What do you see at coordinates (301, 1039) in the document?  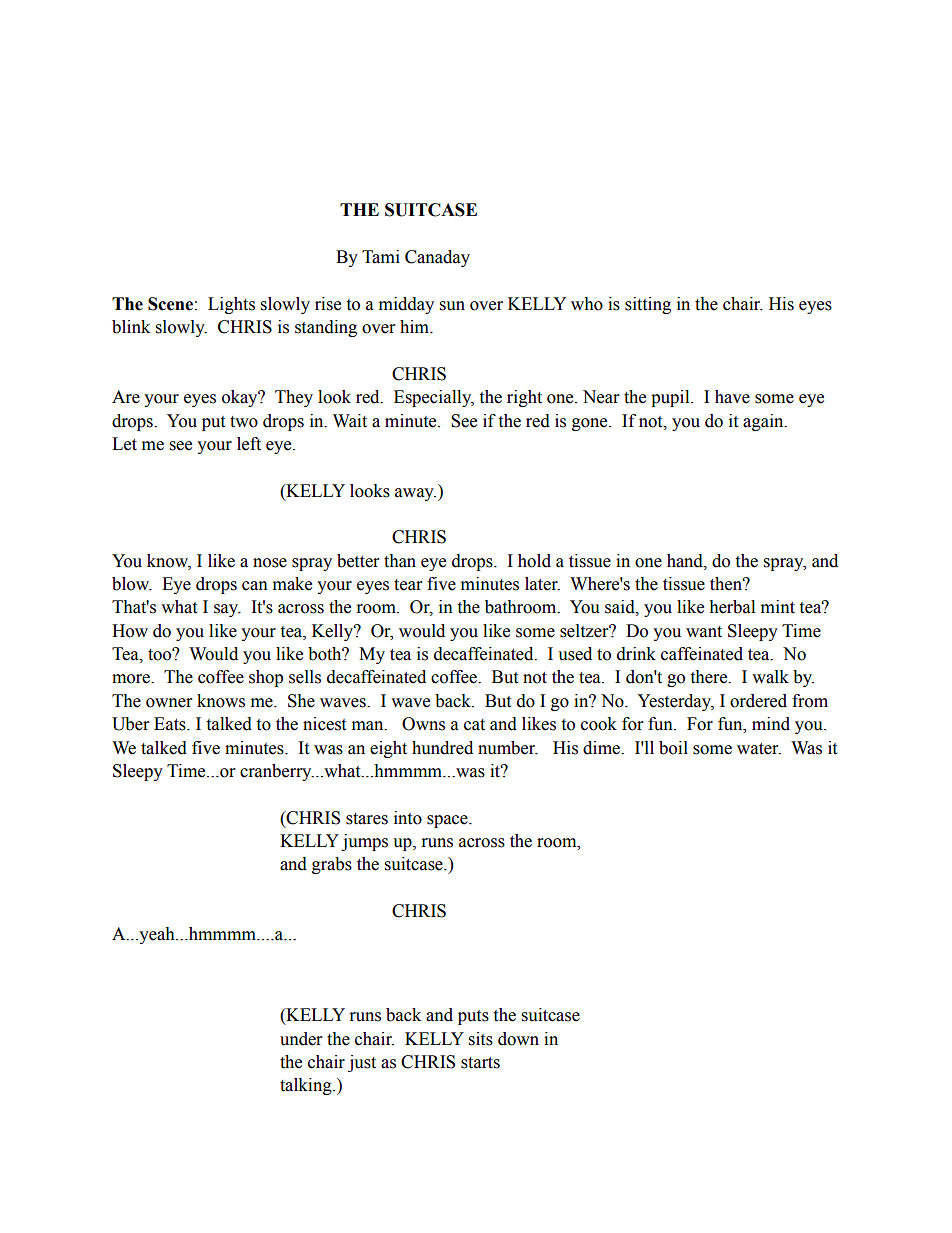 I see `under` at bounding box center [301, 1039].
